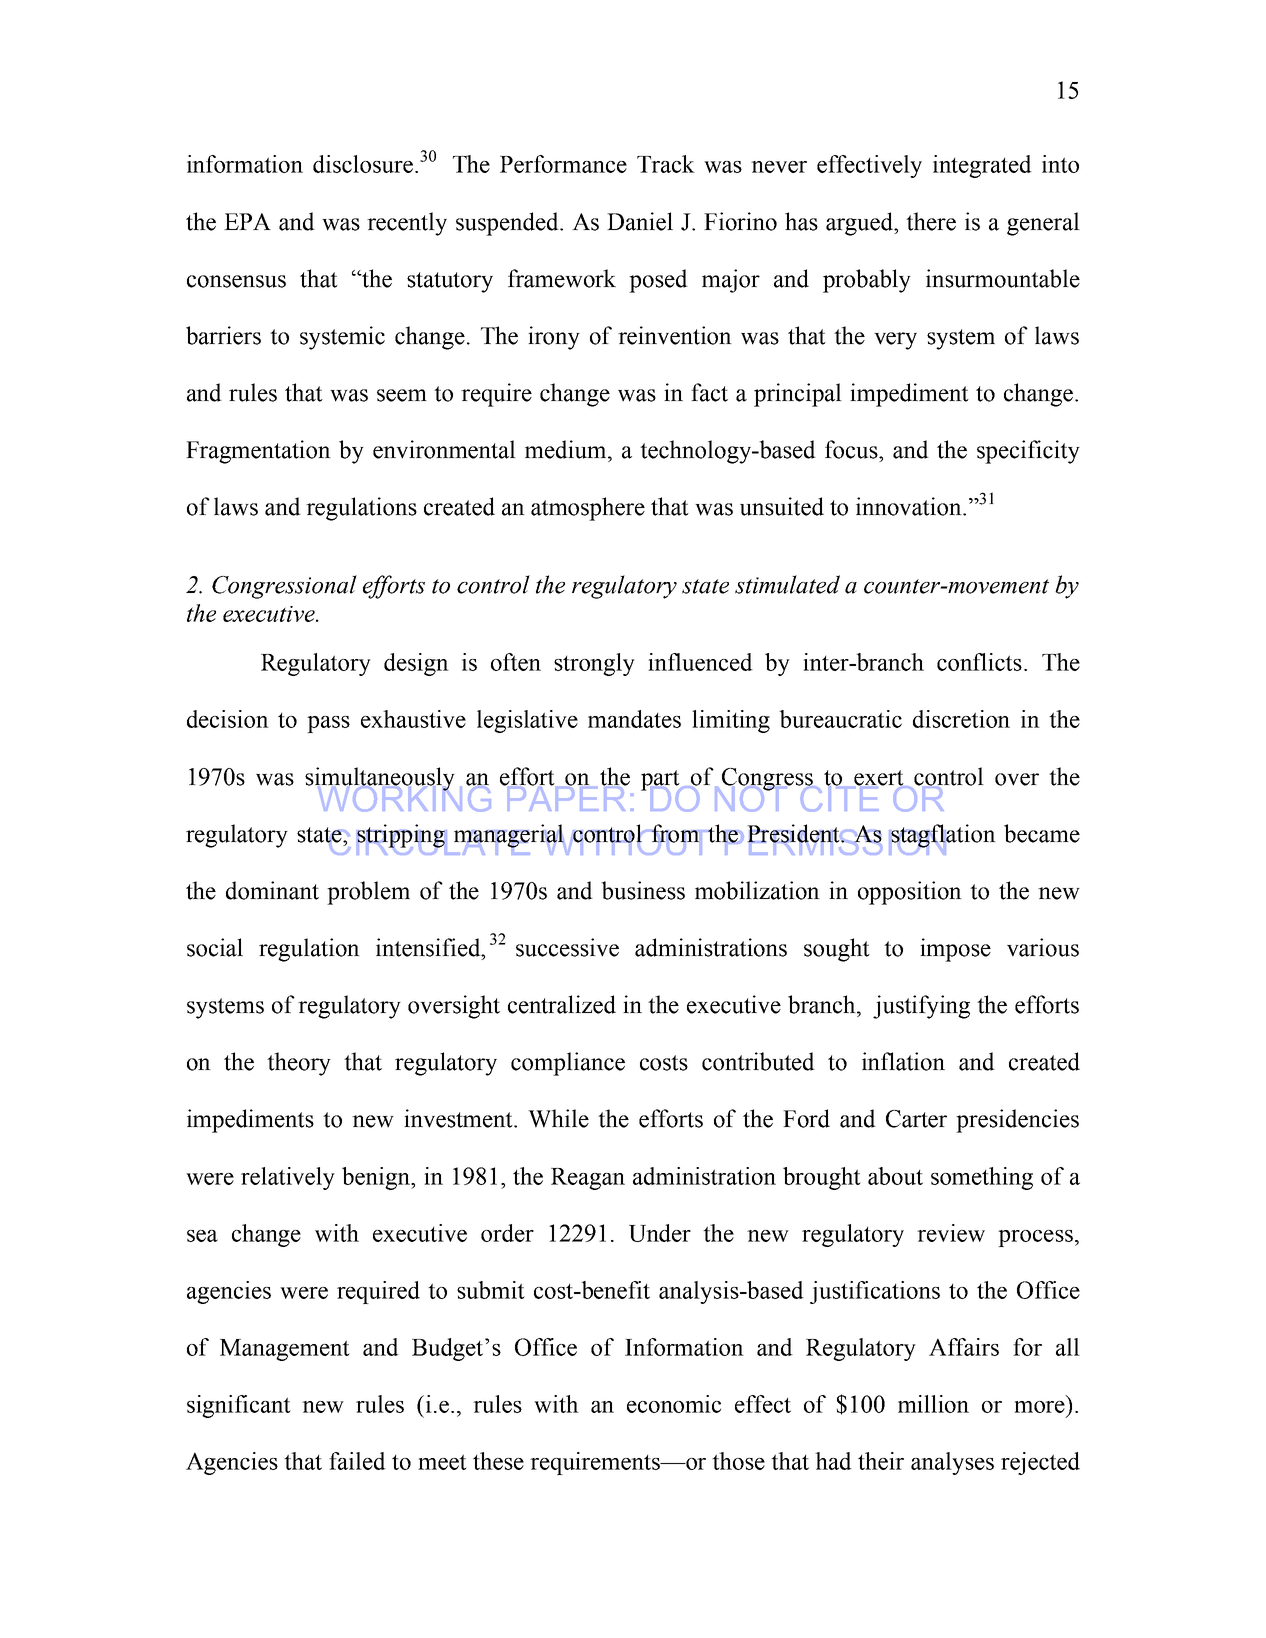 This screenshot has height=1638, width=1266. What do you see at coordinates (931, 221) in the screenshot?
I see `there` at bounding box center [931, 221].
